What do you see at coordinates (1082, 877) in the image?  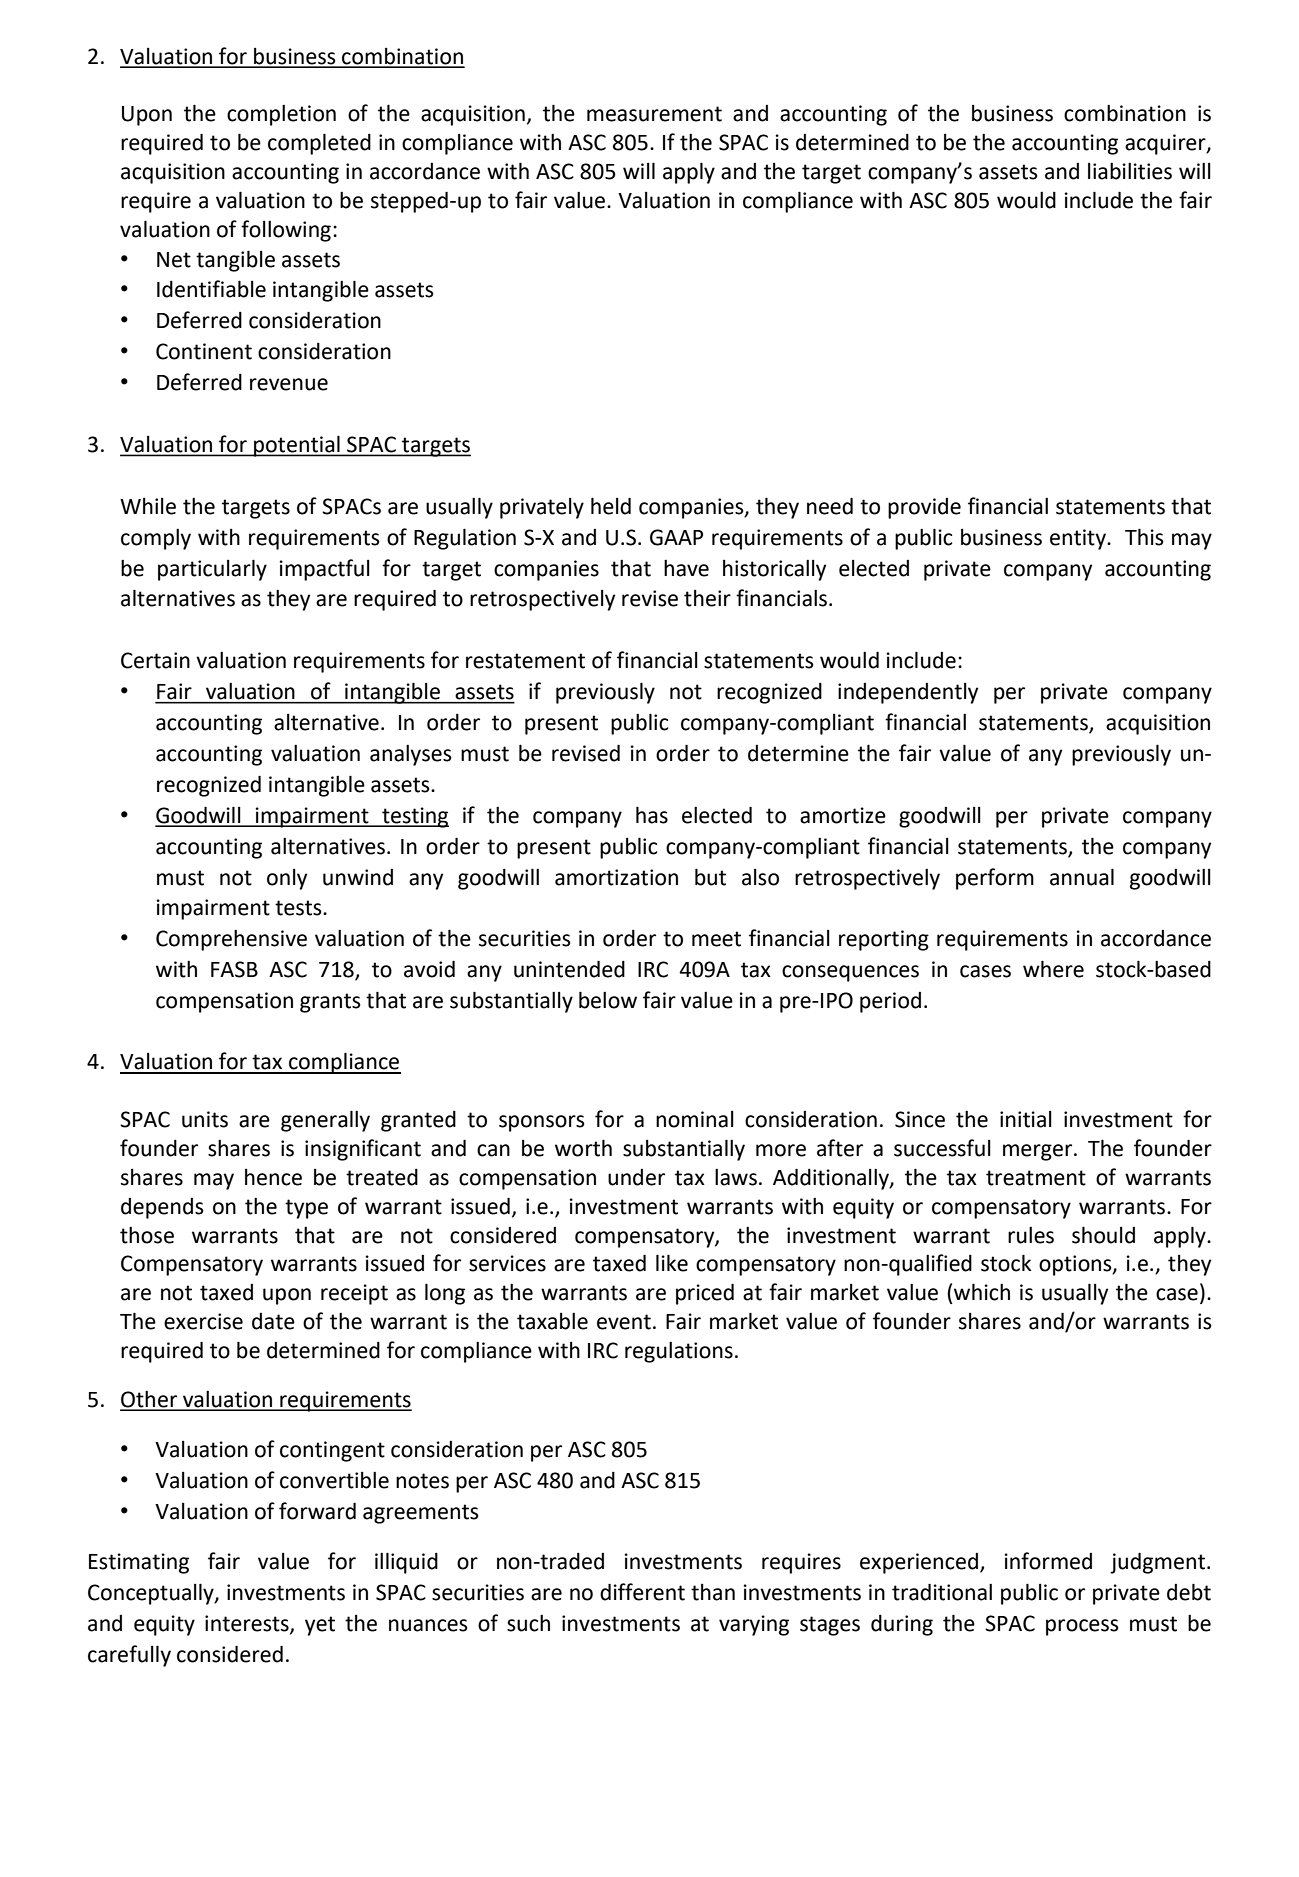 I see `annual` at bounding box center [1082, 877].
